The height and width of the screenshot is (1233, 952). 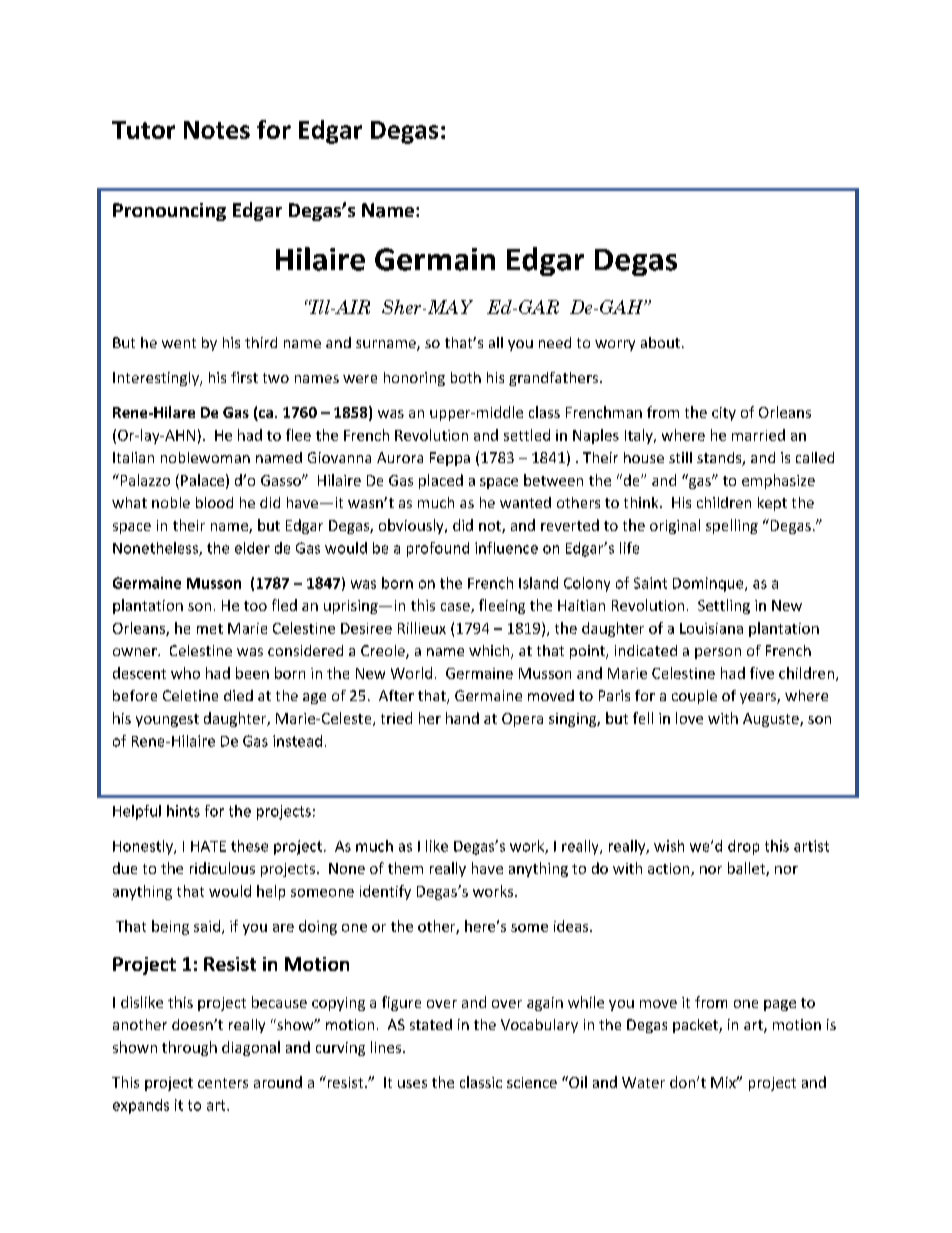 What do you see at coordinates (456, 608) in the screenshot?
I see `case` at bounding box center [456, 608].
